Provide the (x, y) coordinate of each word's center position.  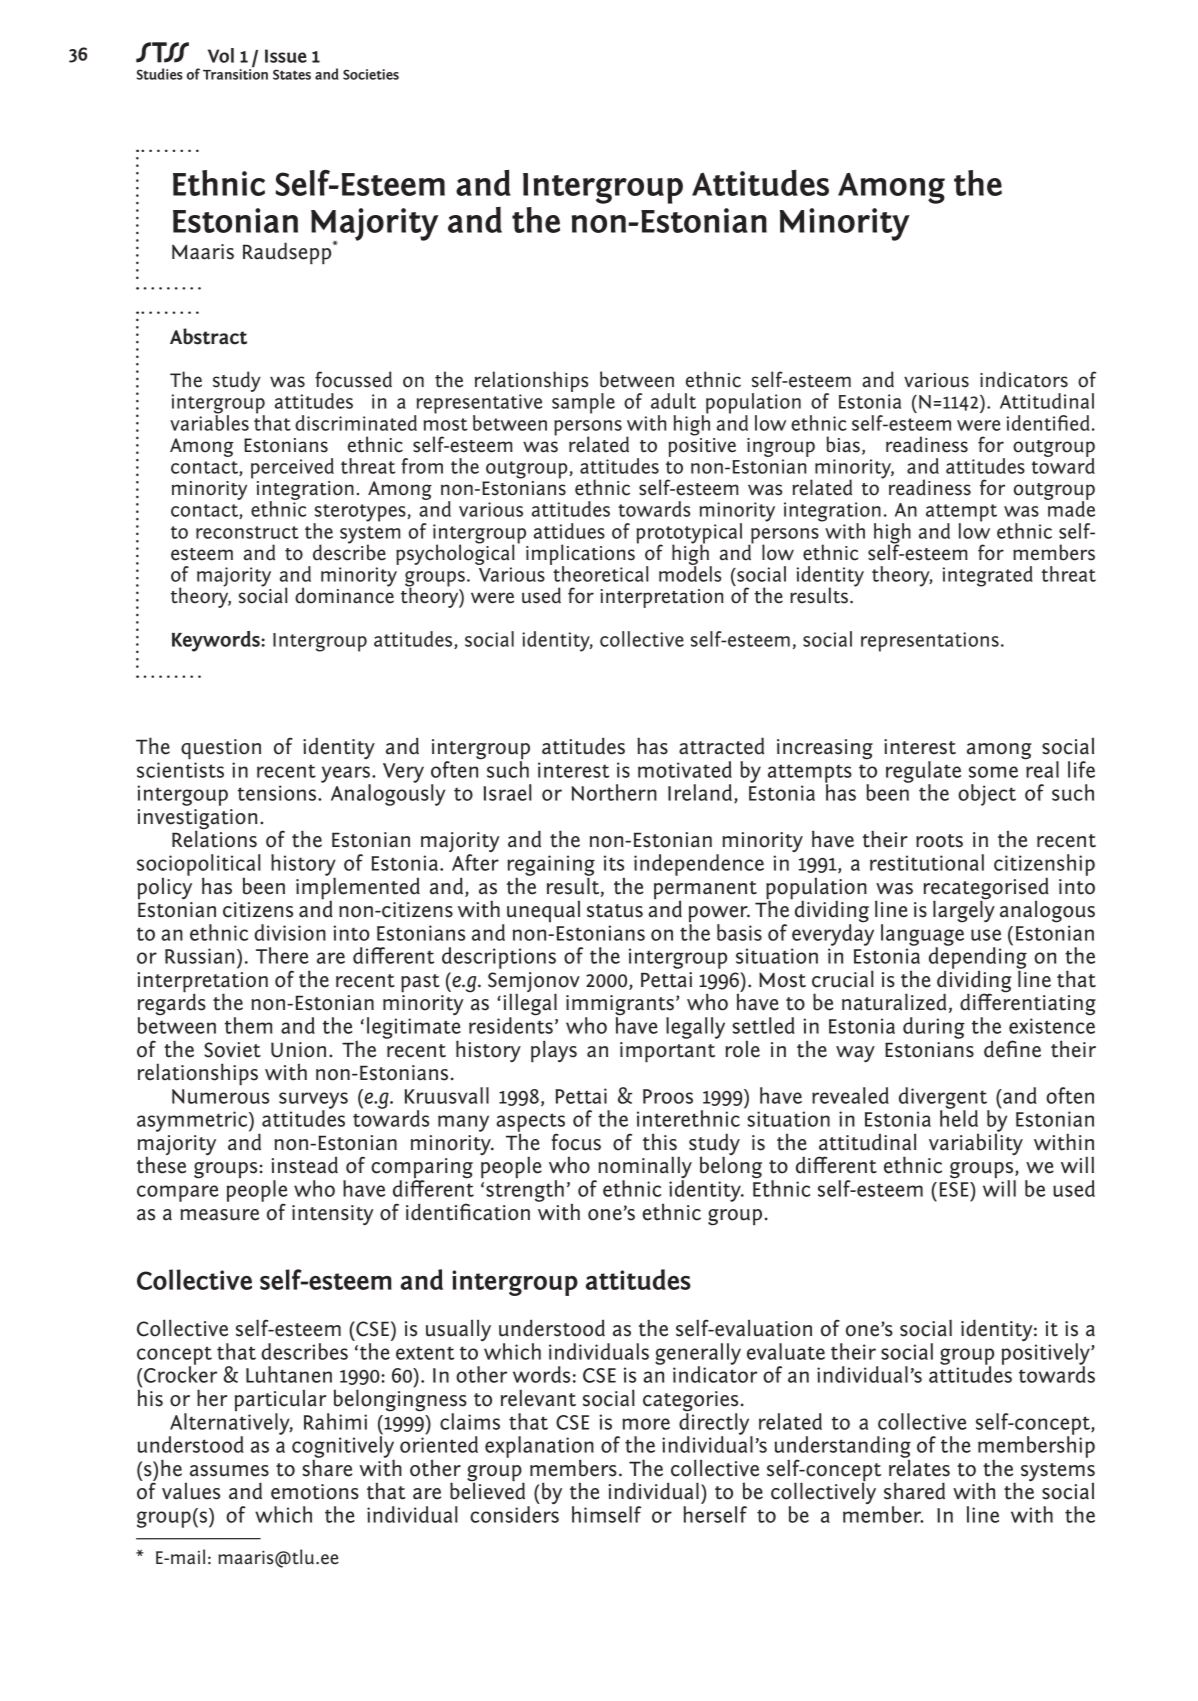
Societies (371, 74)
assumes (229, 1471)
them (249, 1025)
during (934, 1028)
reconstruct (247, 532)
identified (1048, 423)
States (292, 74)
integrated (988, 576)
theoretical (600, 573)
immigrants (620, 1006)
